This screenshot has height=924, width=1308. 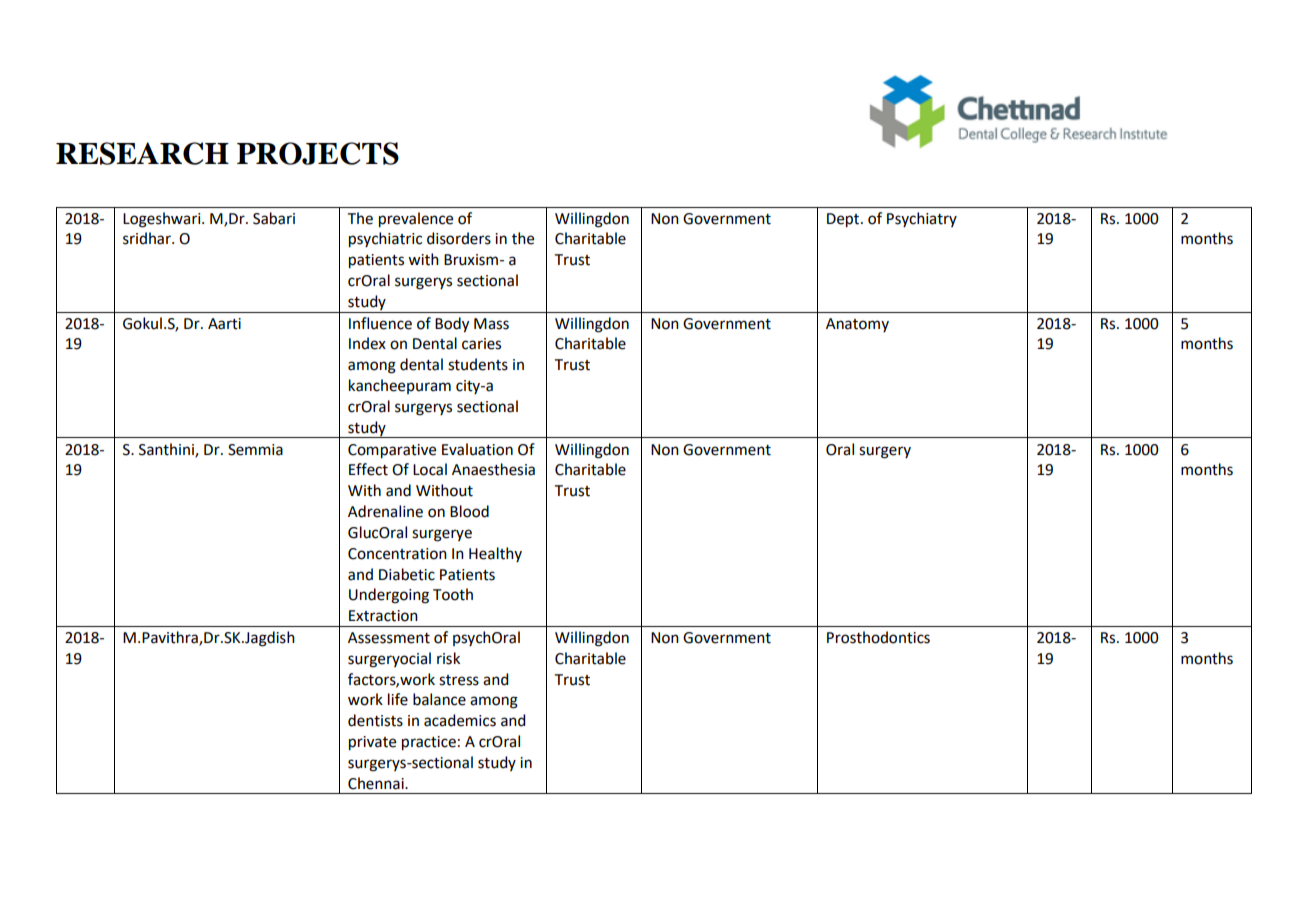 I want to click on Aarti, so click(x=224, y=324).
